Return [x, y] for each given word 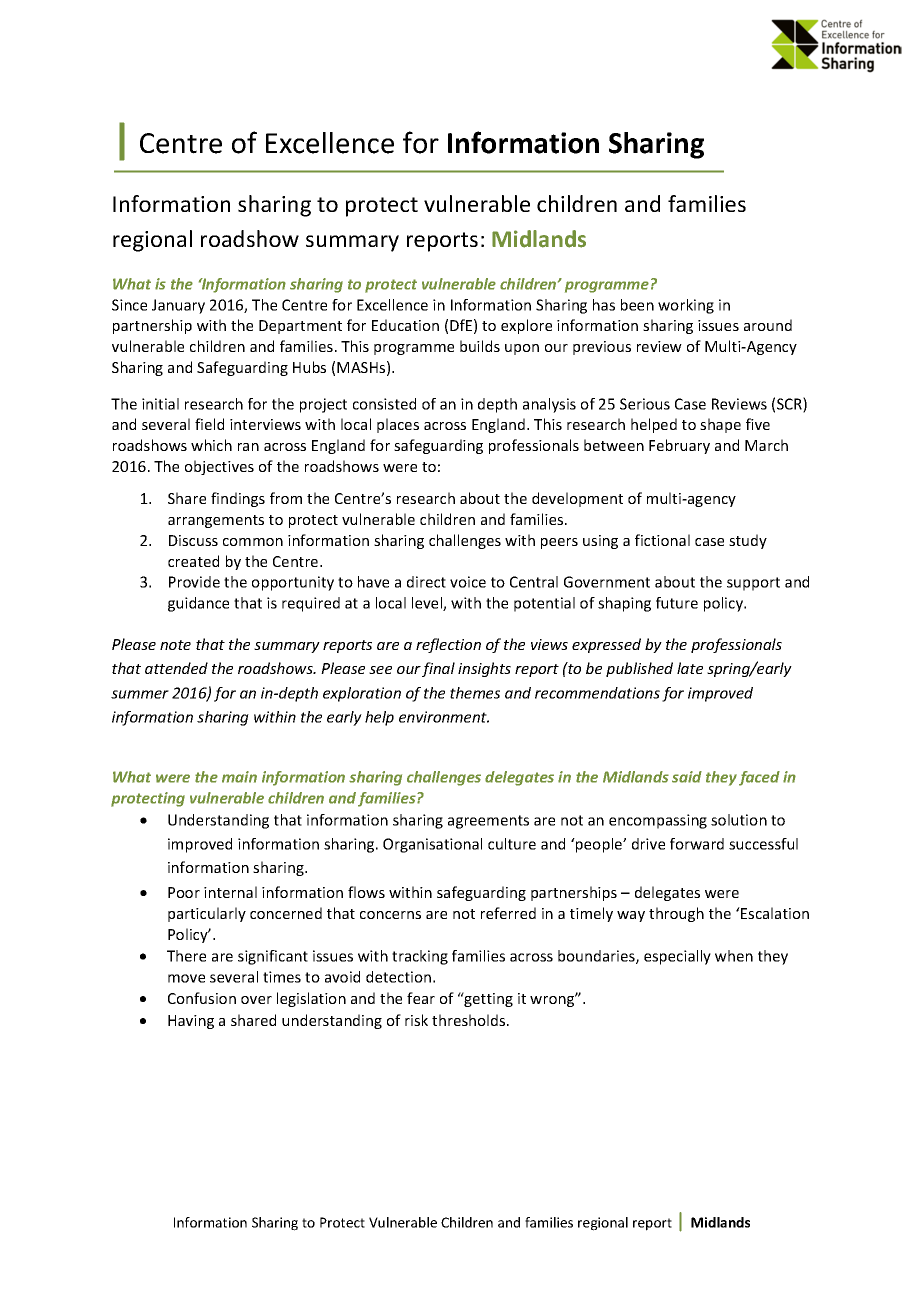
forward [697, 844]
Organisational [432, 845]
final [438, 669]
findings [238, 499]
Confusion [202, 998]
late [690, 668]
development [577, 499]
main [239, 777]
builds [480, 346]
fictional [662, 540]
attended [176, 668]
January [178, 306]
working [686, 306]
